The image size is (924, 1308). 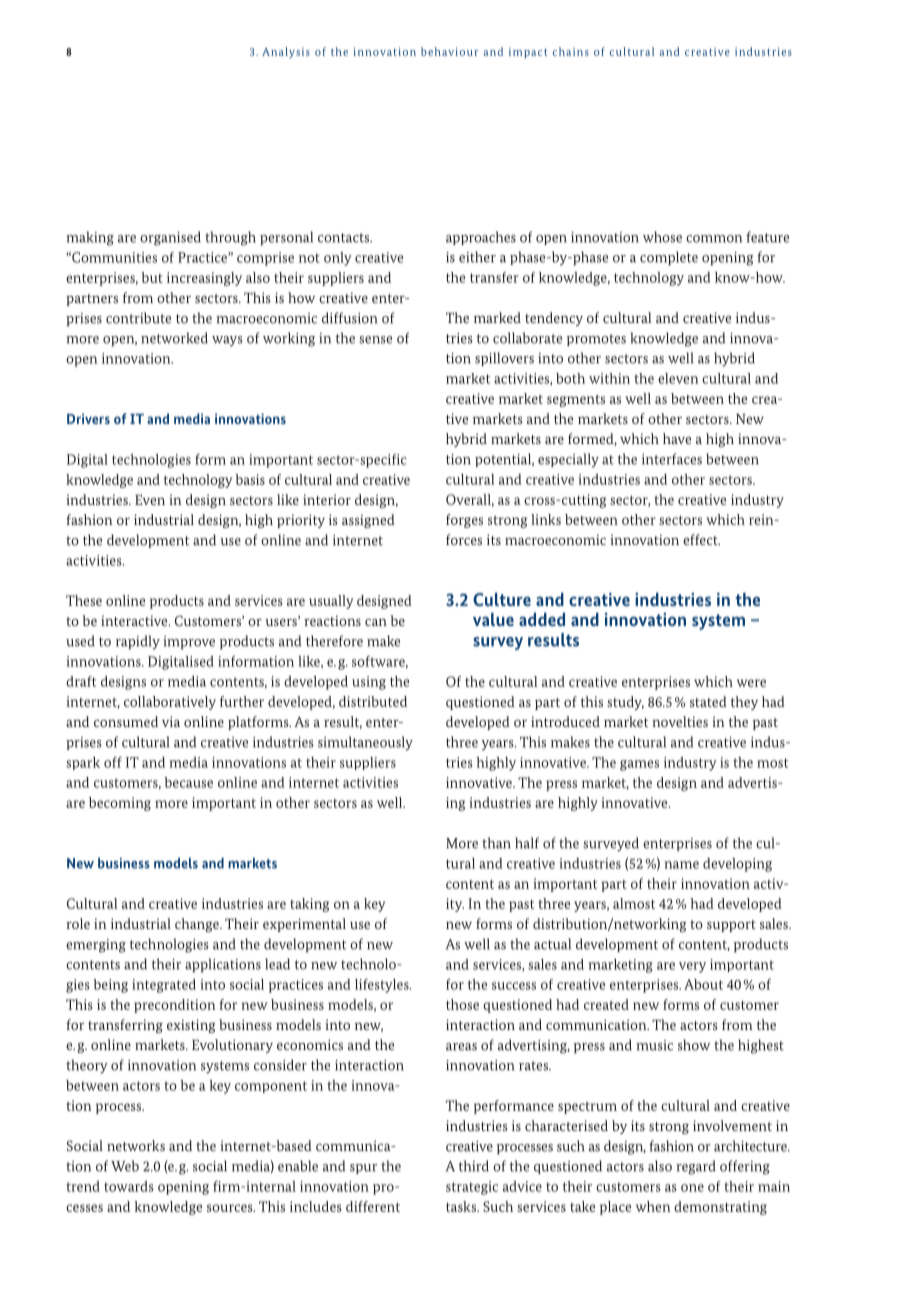 What do you see at coordinates (286, 52) in the image?
I see `Analysis` at bounding box center [286, 52].
